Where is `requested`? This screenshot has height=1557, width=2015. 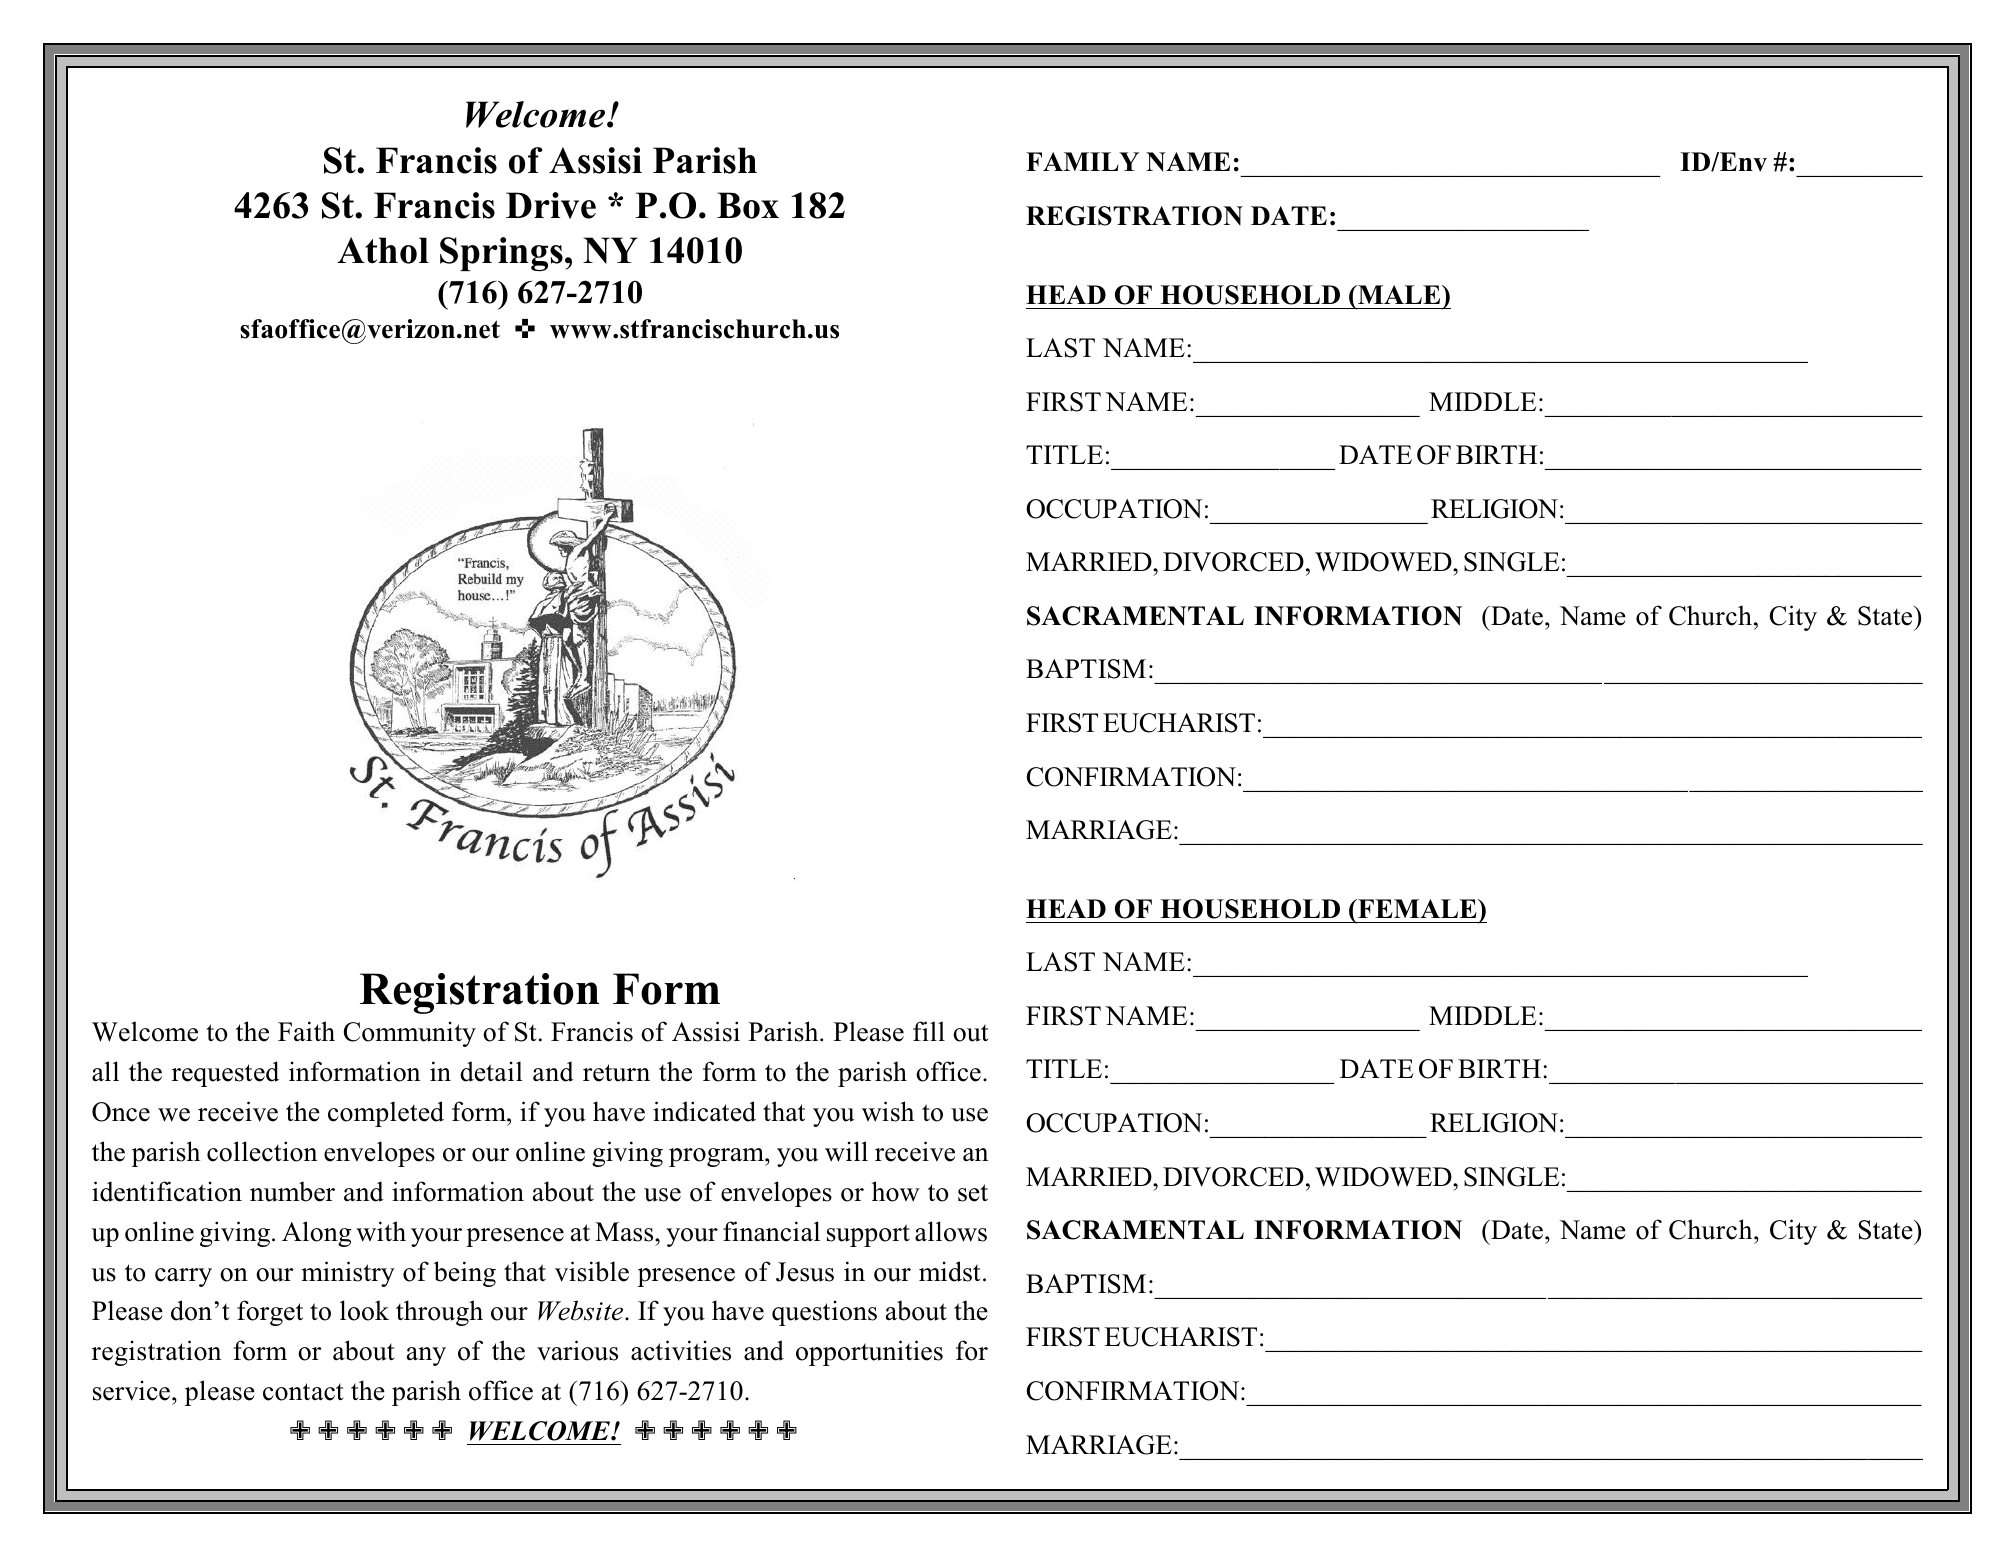
requested is located at coordinates (225, 1074).
